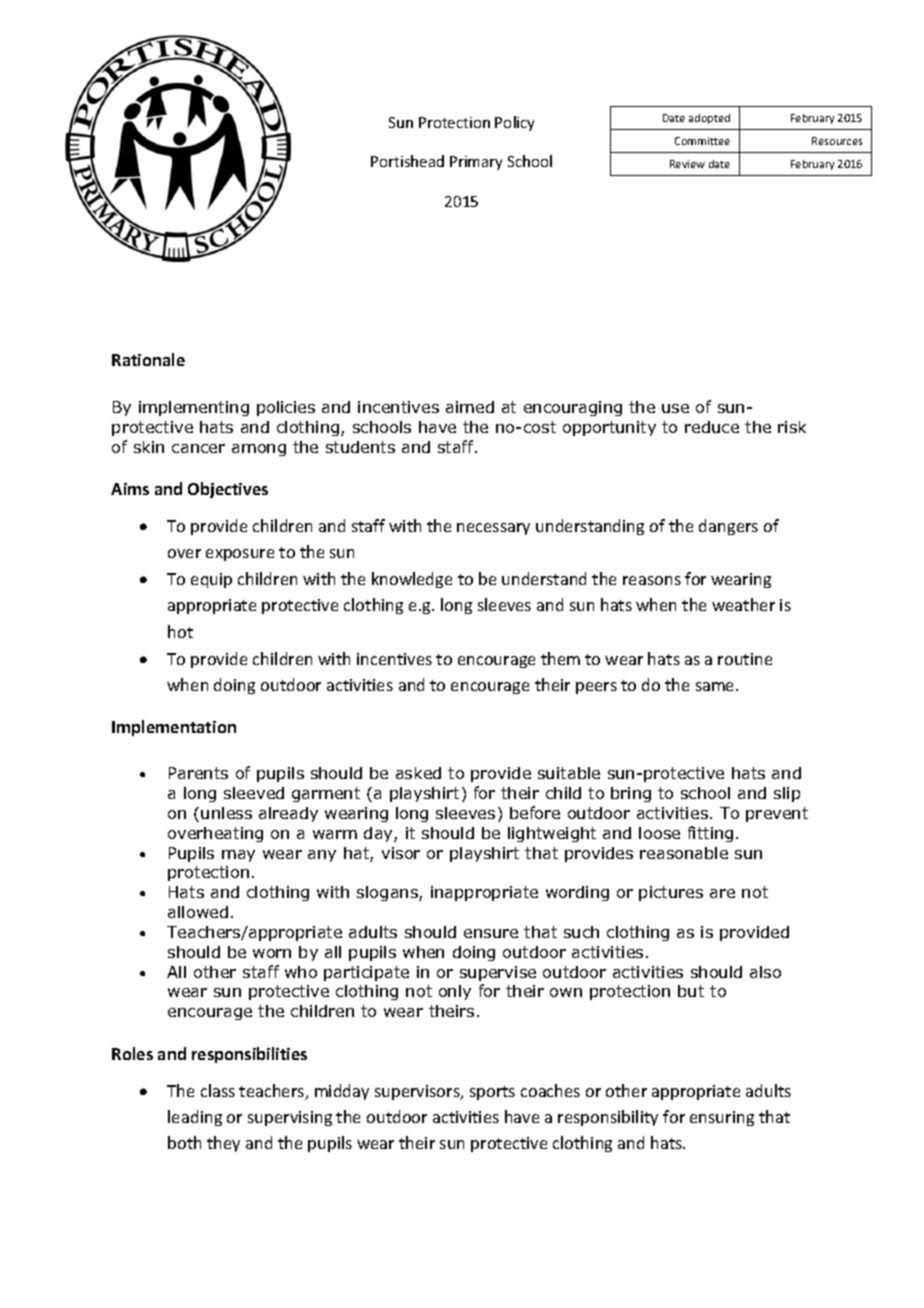 This page has height=1308, width=924. I want to click on Parents, so click(198, 773).
